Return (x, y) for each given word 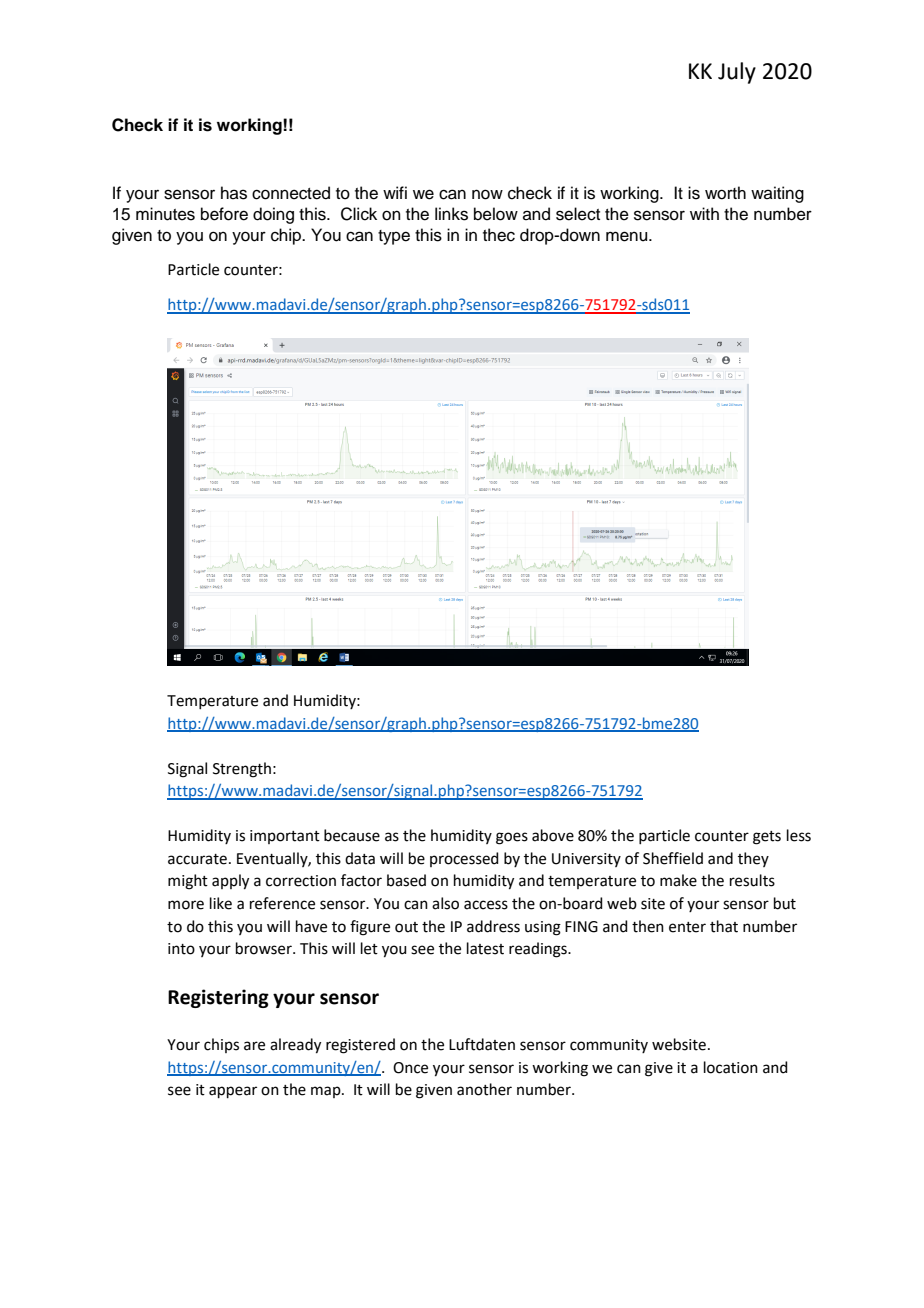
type (394, 237)
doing (273, 215)
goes (512, 838)
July (737, 73)
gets (767, 838)
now (487, 194)
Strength (242, 770)
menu (628, 236)
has (234, 193)
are (254, 1046)
